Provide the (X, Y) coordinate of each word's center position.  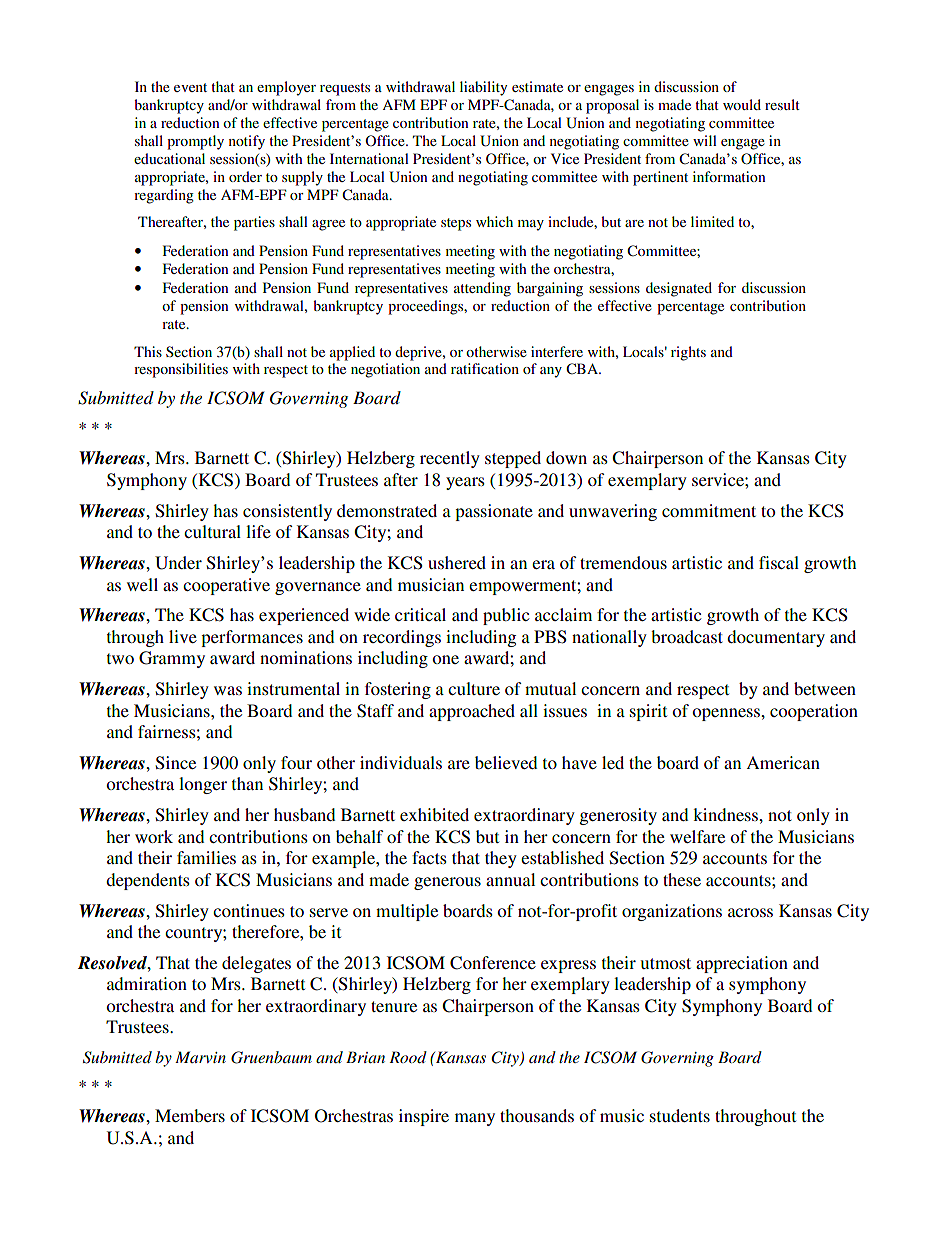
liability (483, 88)
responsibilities (181, 370)
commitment (709, 510)
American (783, 762)
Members (190, 1115)
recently (450, 459)
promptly (195, 142)
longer (203, 785)
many (475, 1119)
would (742, 104)
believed (506, 762)
